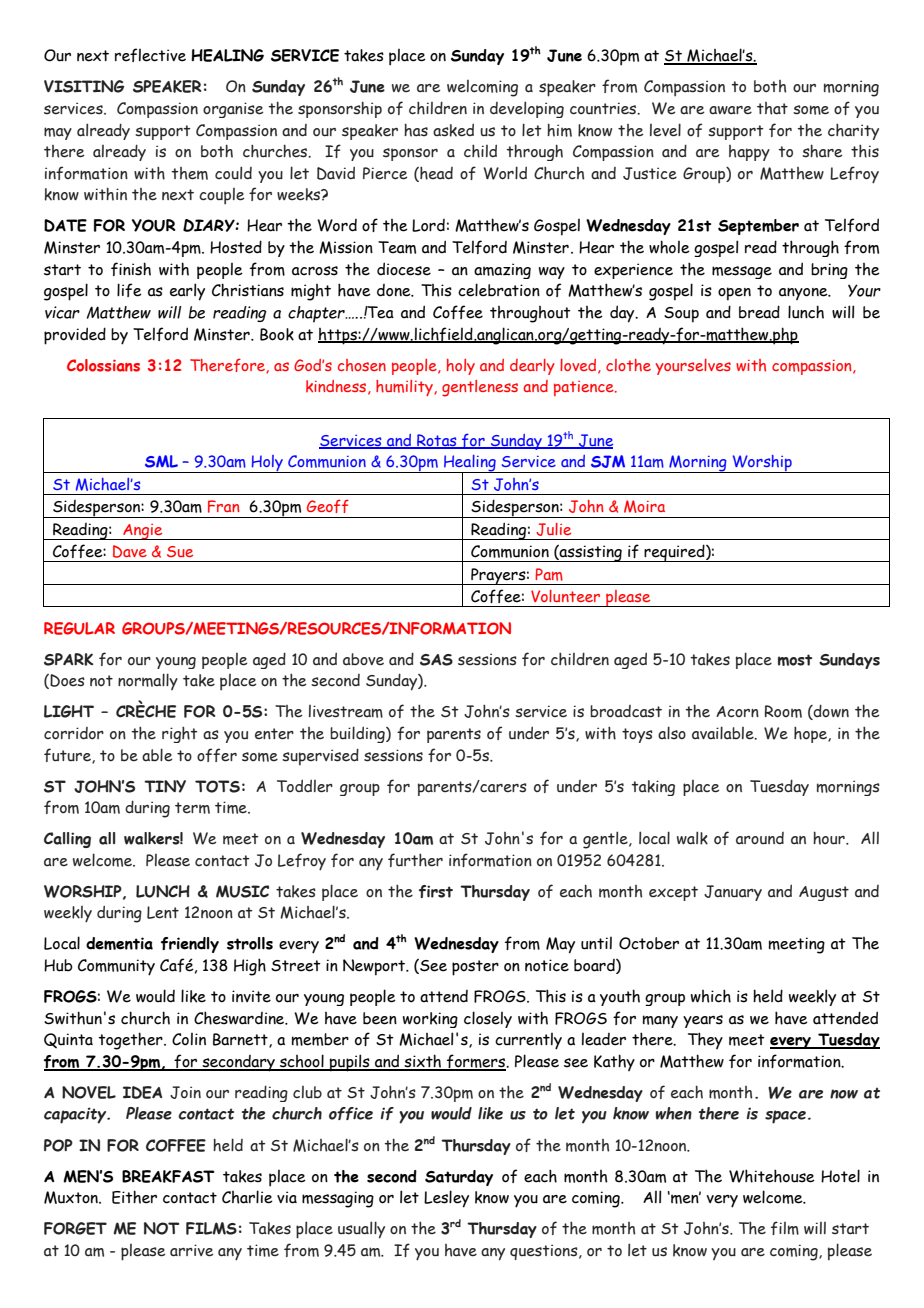  I want to click on that, so click(772, 108).
